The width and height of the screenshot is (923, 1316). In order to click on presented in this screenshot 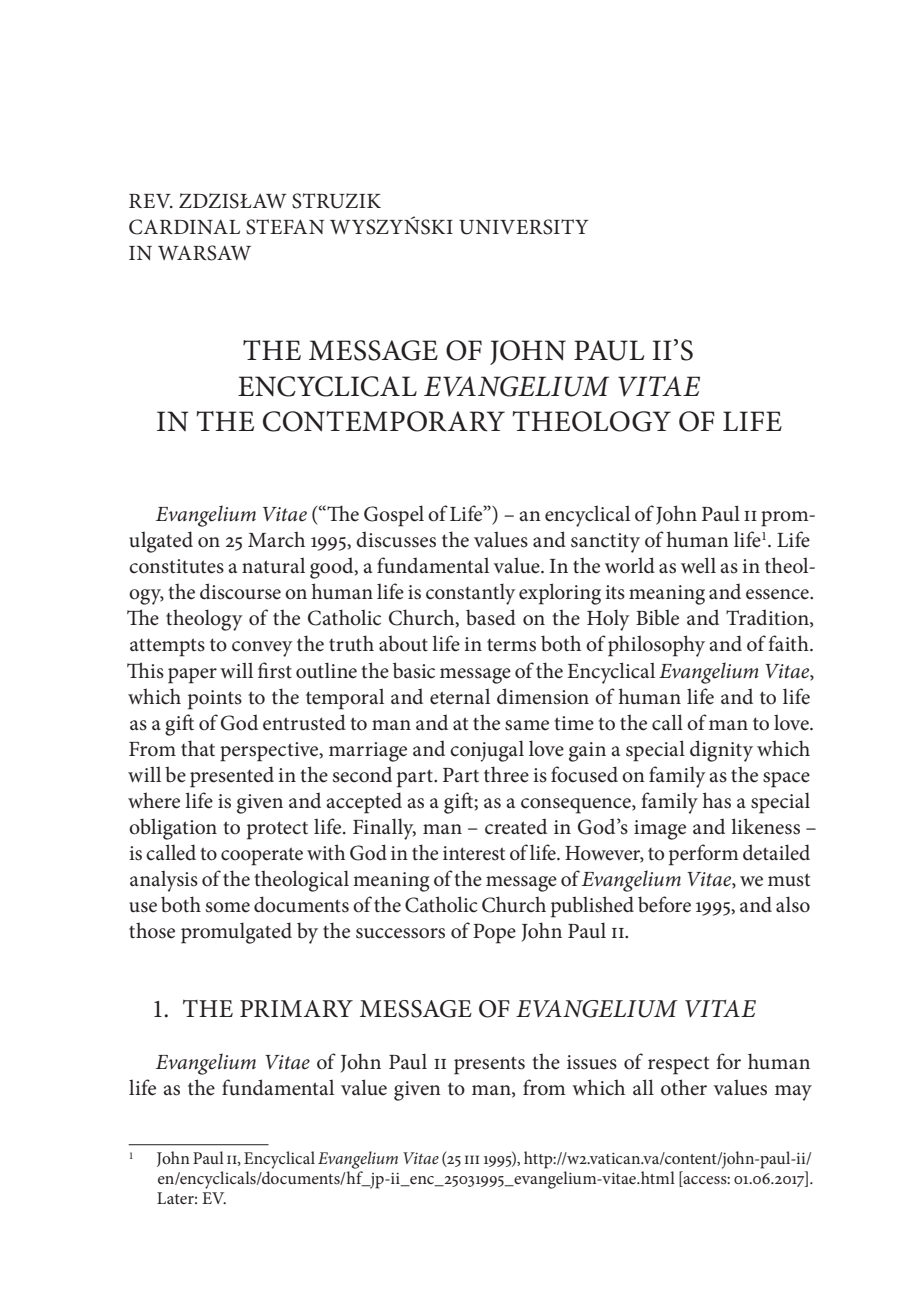, I will do `click(232, 777)`.
